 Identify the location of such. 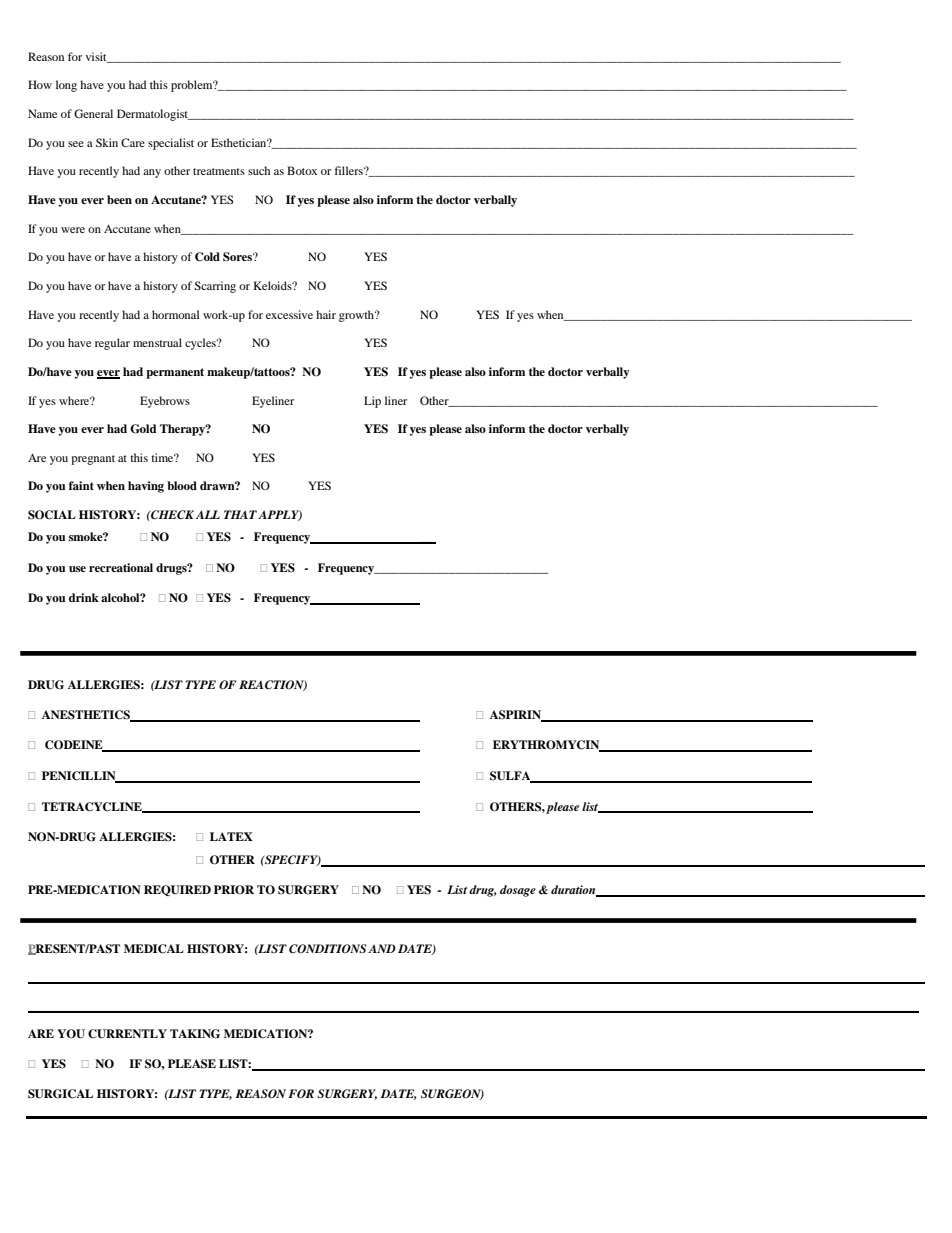
(259, 170).
